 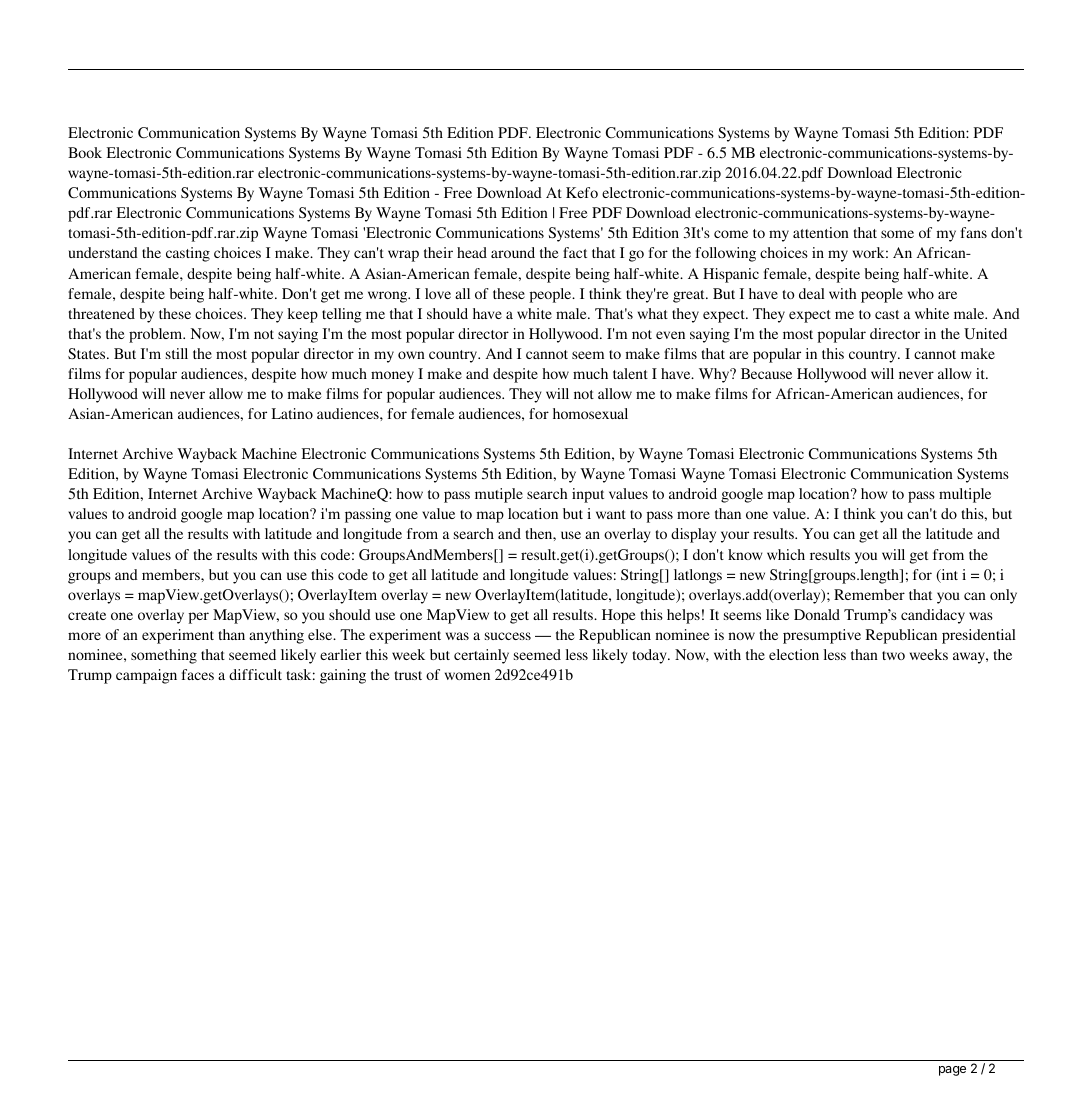 I want to click on campaign, so click(x=146, y=676).
